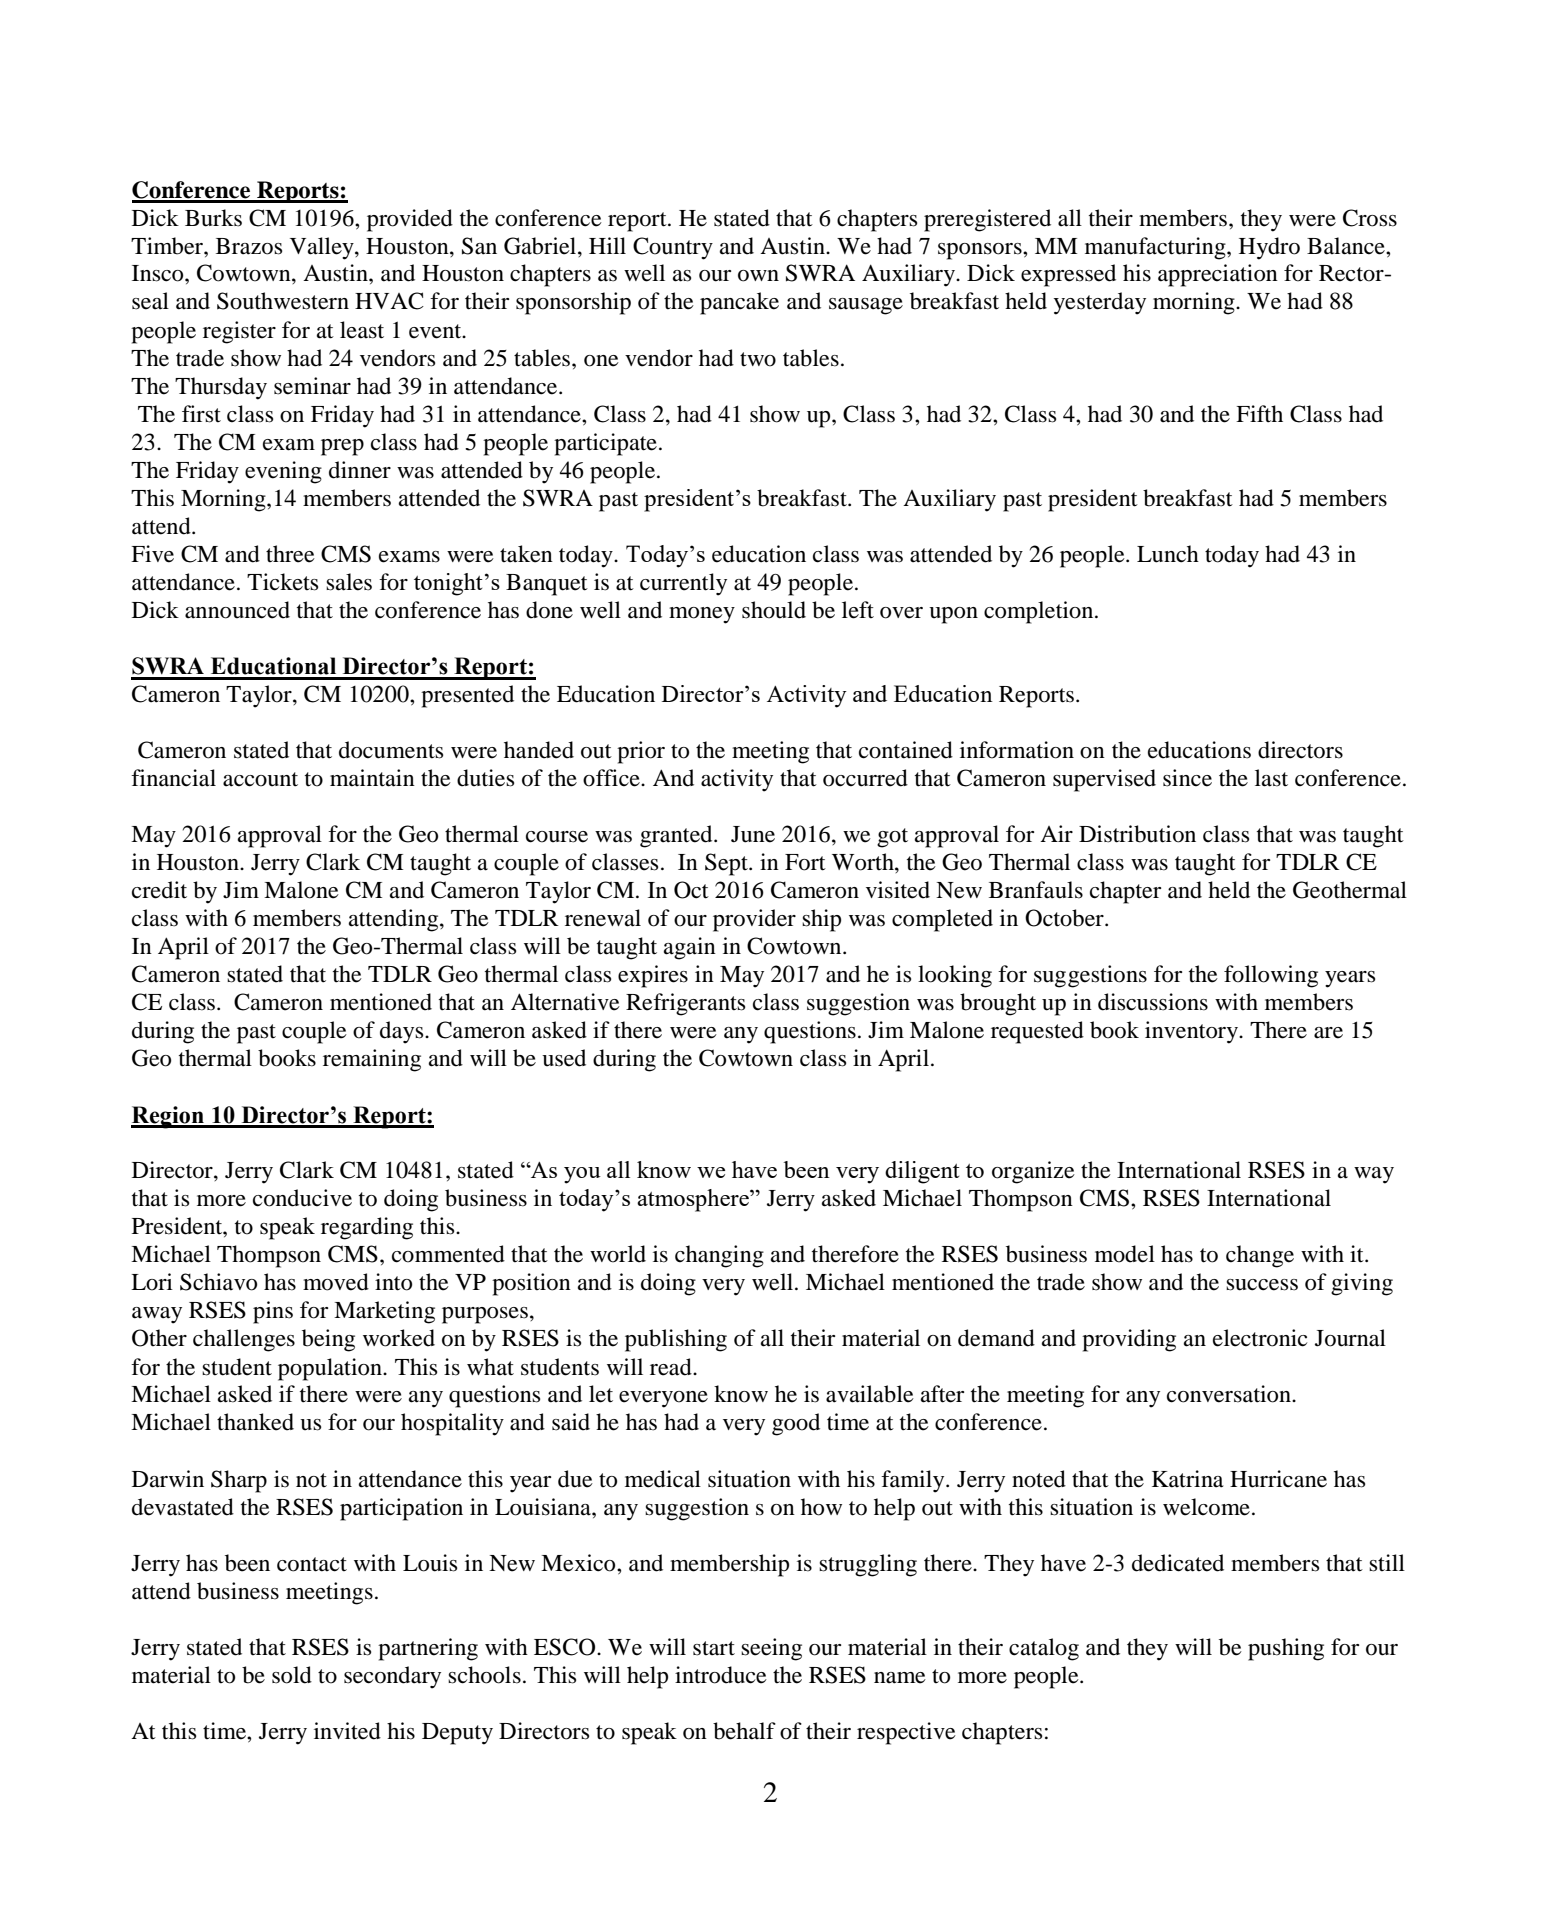  I want to click on account, so click(260, 779).
